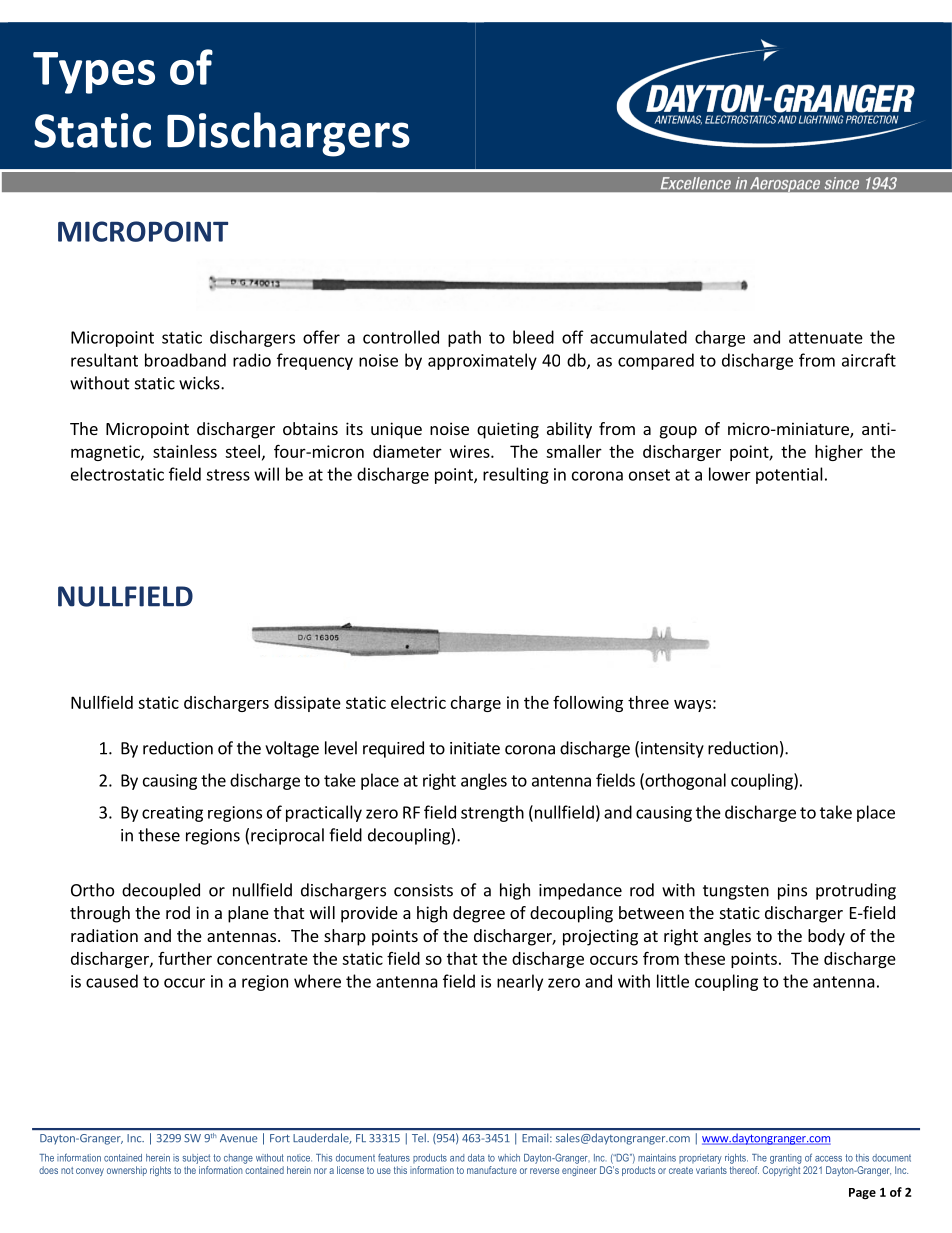 The height and width of the document is (1233, 952). I want to click on path, so click(464, 338).
